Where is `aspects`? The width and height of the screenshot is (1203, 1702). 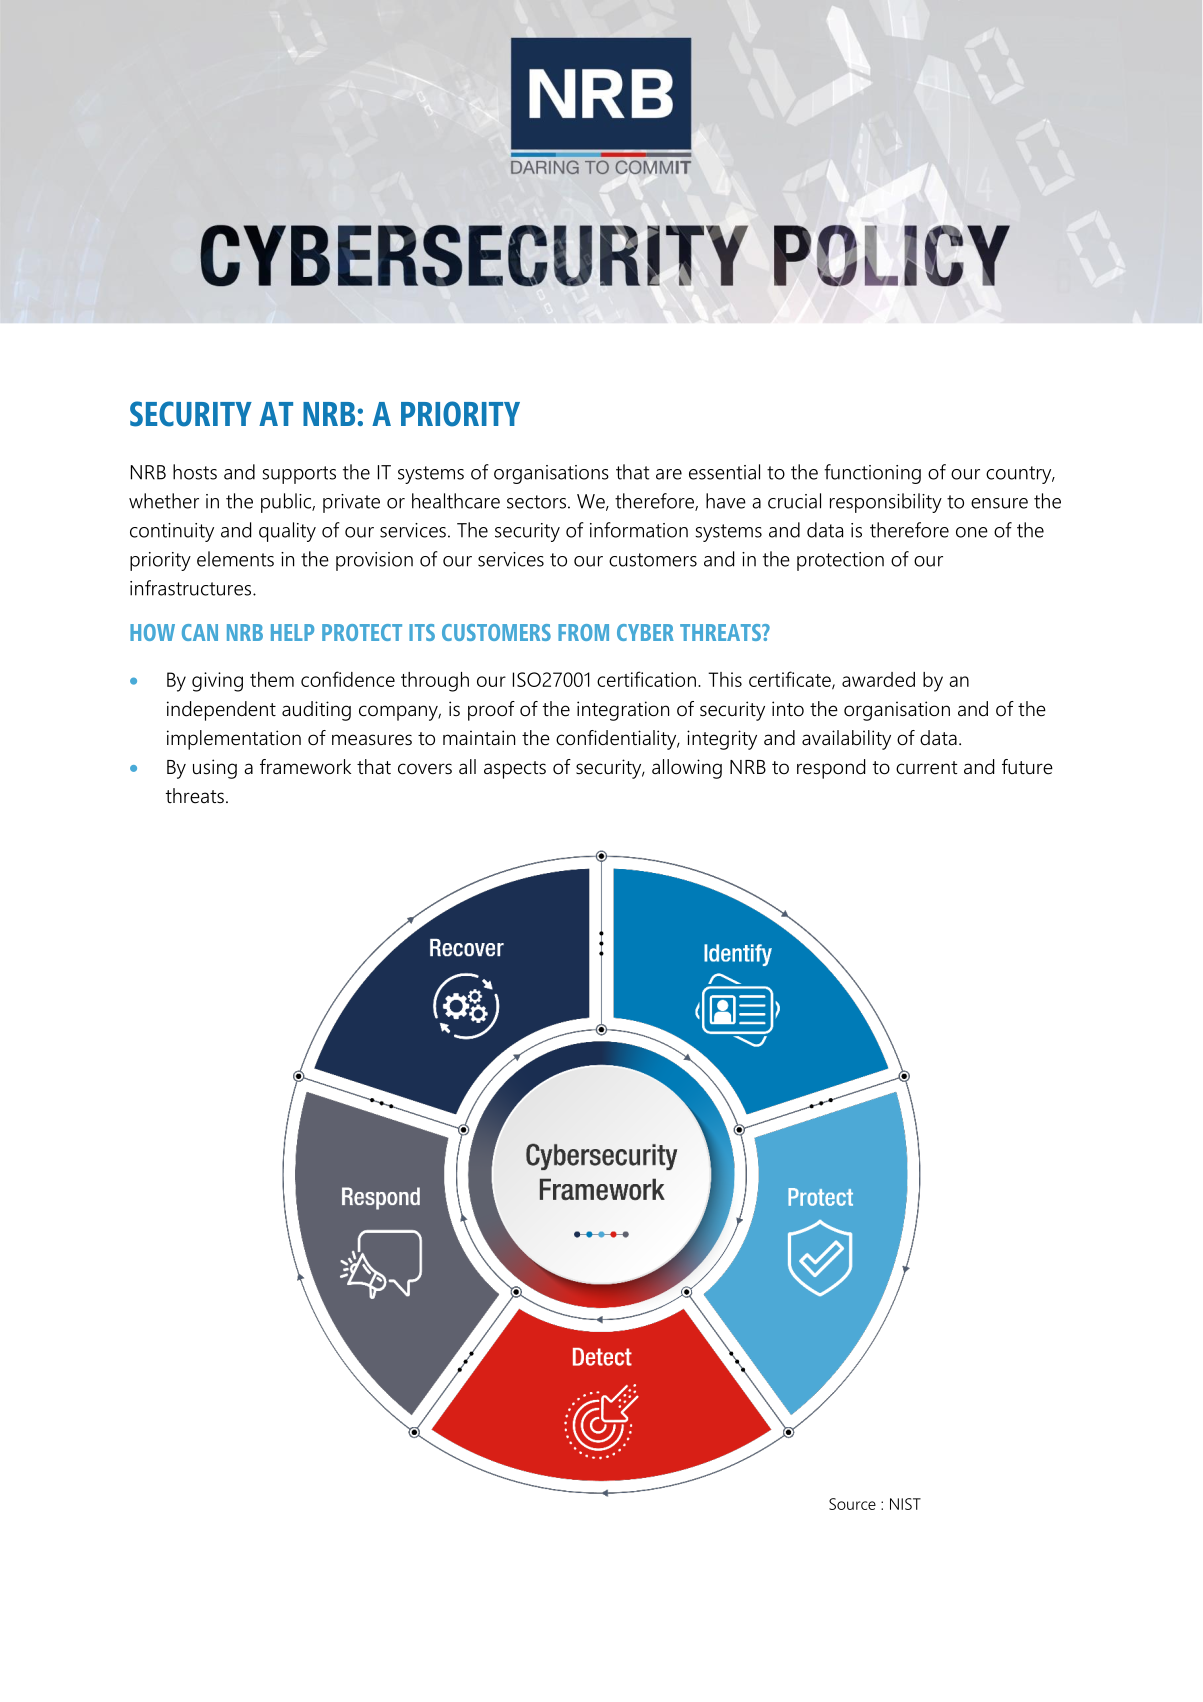 aspects is located at coordinates (515, 770).
